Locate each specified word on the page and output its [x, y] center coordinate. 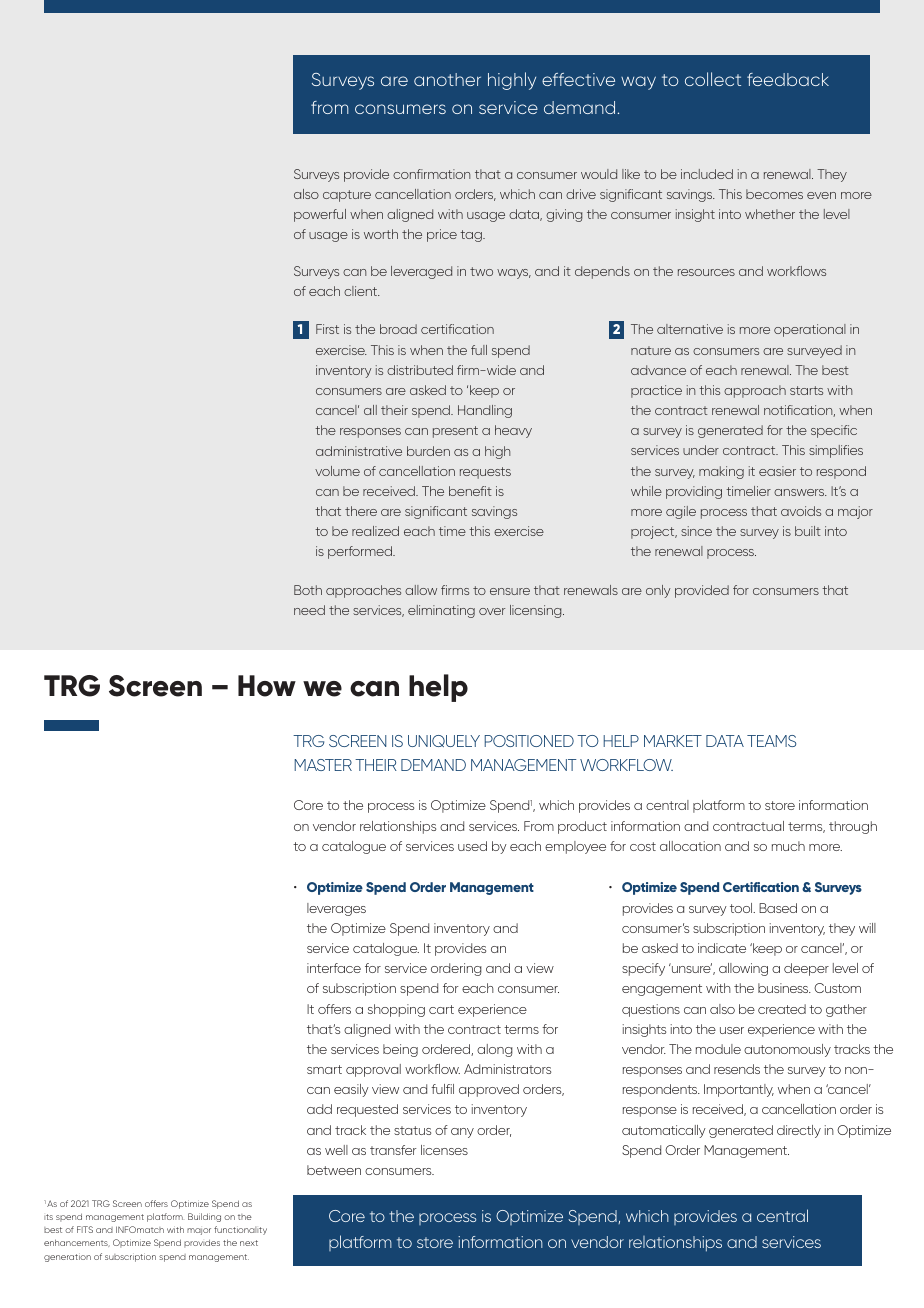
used [472, 846]
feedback [788, 79]
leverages [336, 909]
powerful [320, 215]
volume [337, 471]
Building [204, 1217]
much [788, 846]
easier [777, 471]
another [447, 79]
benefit [470, 491]
